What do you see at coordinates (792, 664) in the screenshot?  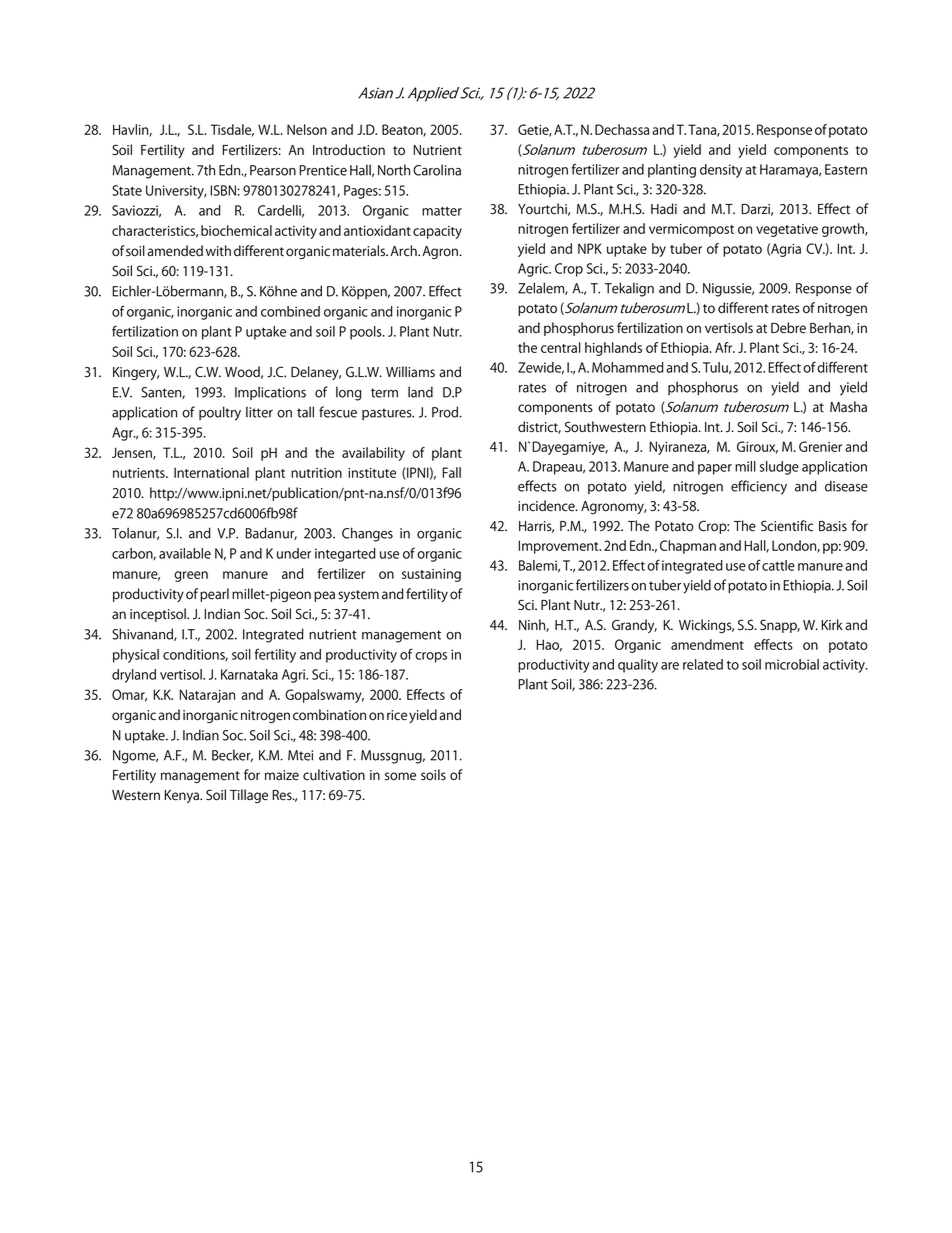 I see `microbial` at bounding box center [792, 664].
